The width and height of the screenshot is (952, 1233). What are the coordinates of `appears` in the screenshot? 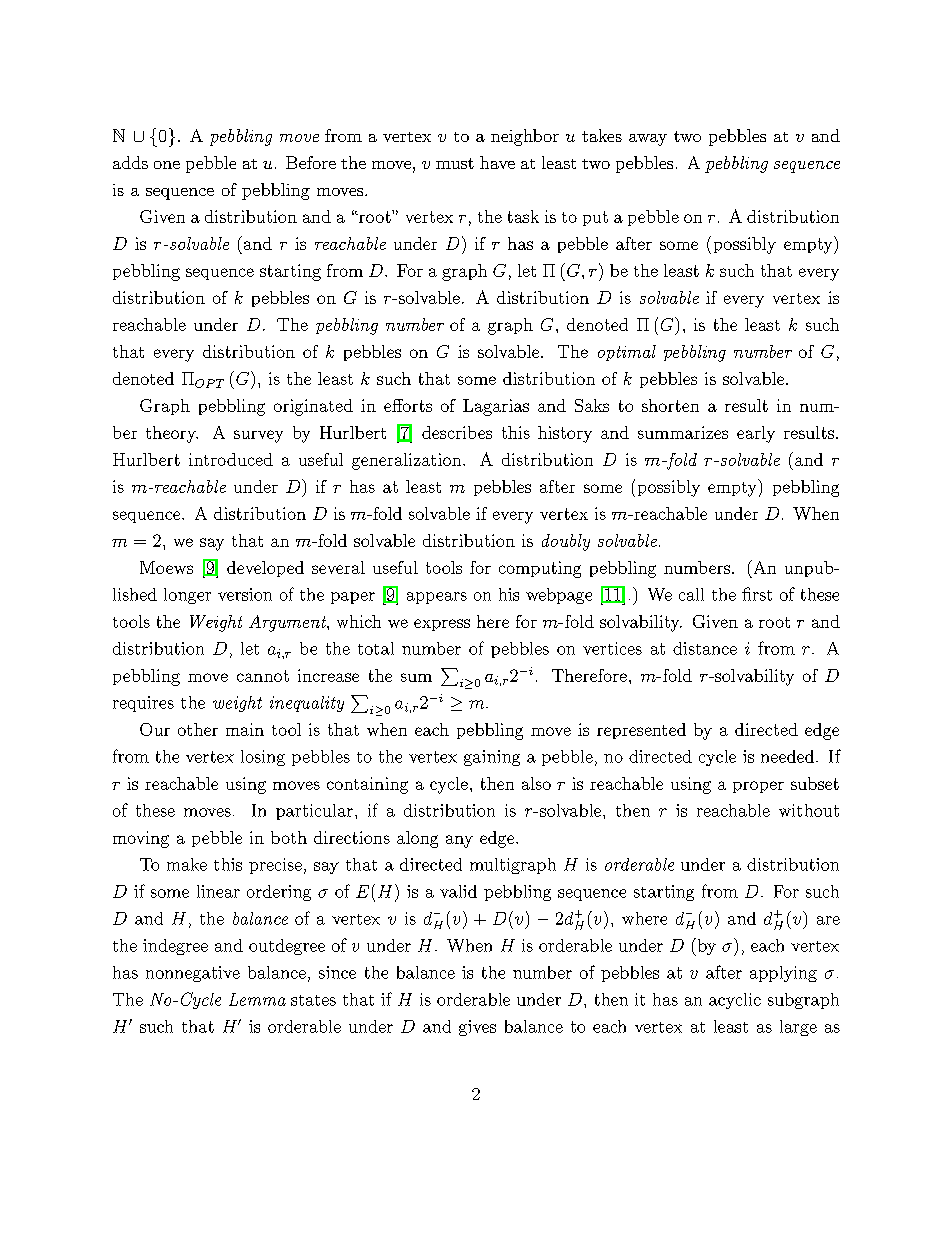 It's located at (437, 598).
